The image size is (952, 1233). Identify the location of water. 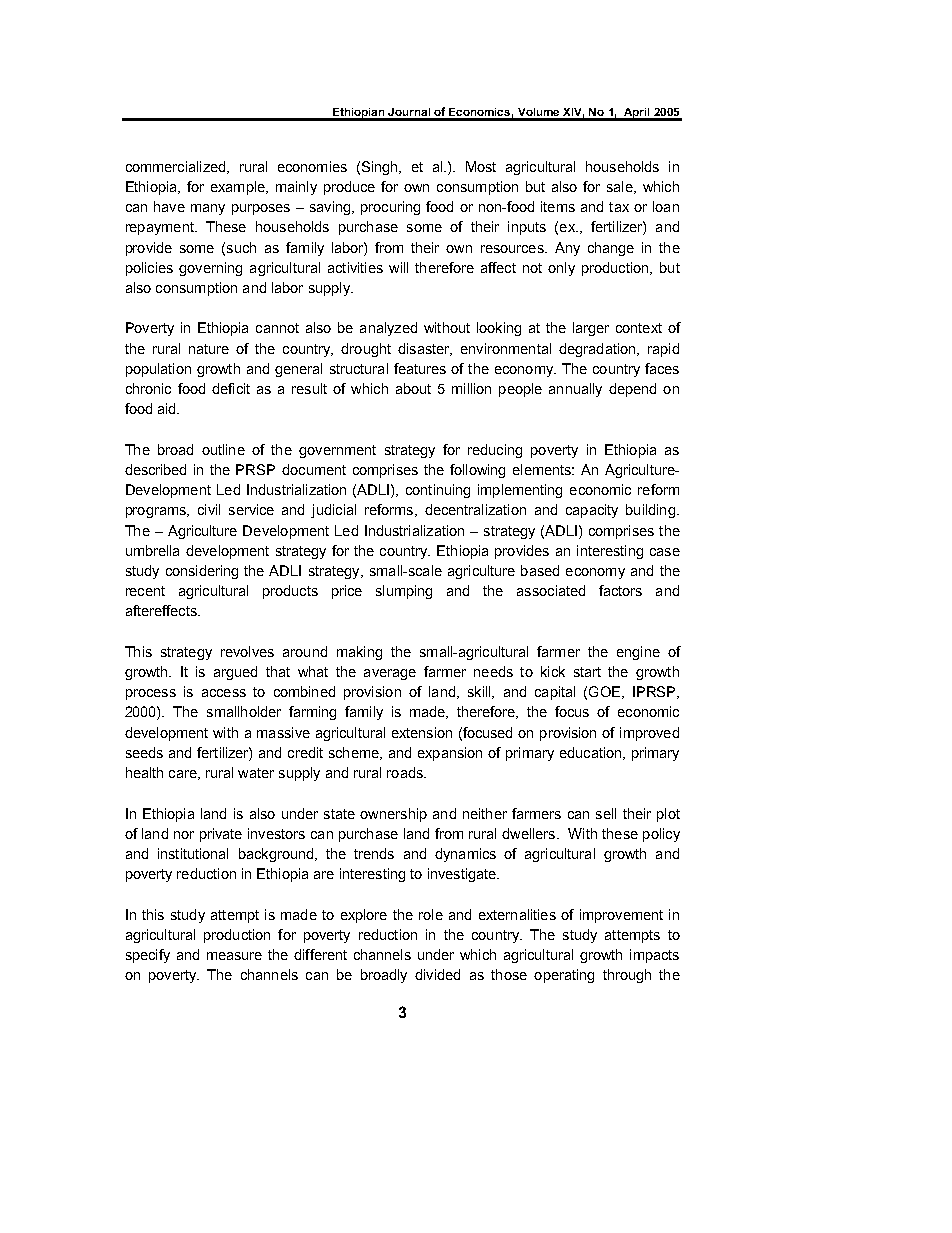
(256, 773).
